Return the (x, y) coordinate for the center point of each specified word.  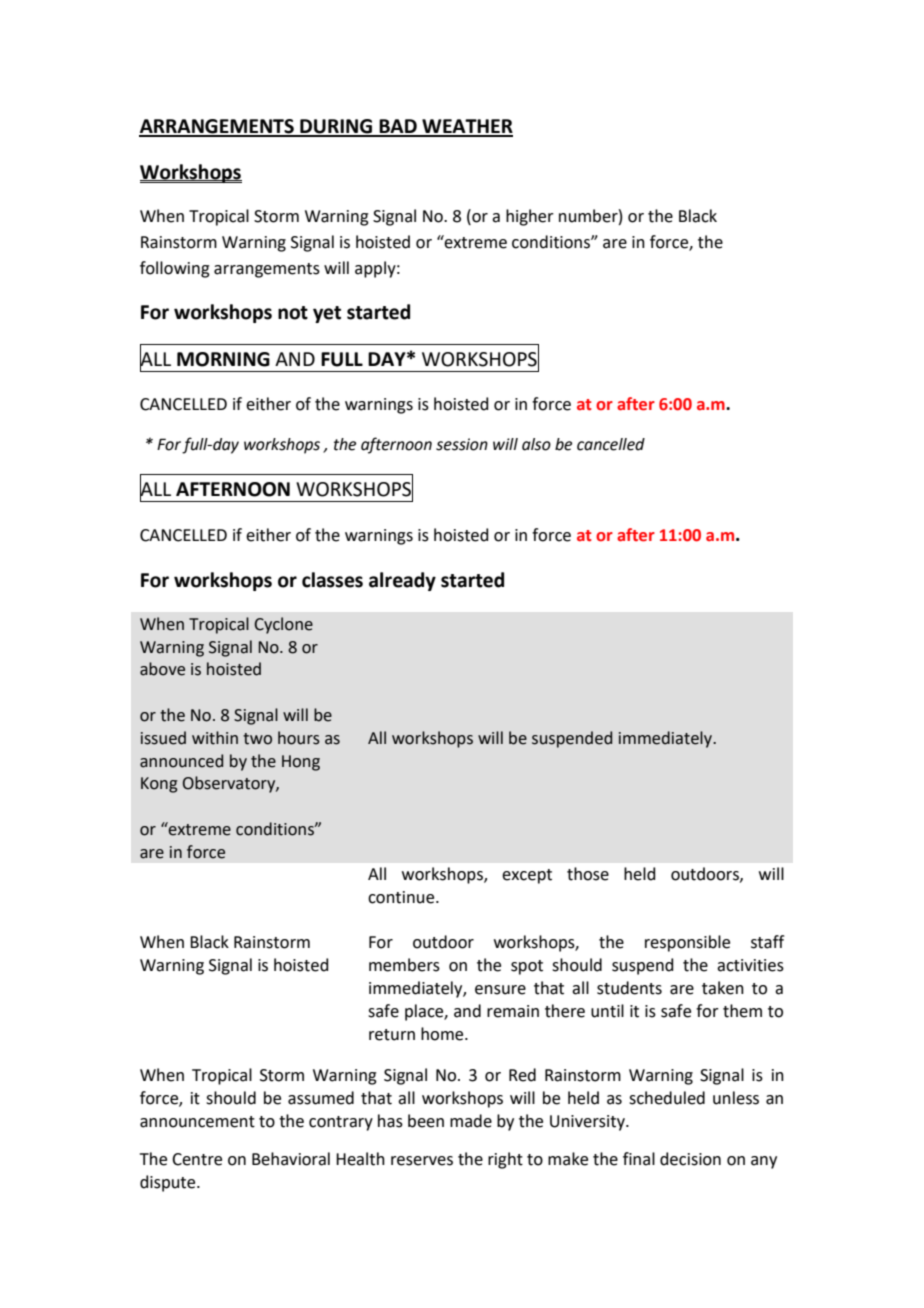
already (402, 581)
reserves (422, 1161)
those (588, 874)
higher (530, 217)
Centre (197, 1159)
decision (690, 1159)
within (215, 738)
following (175, 269)
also (536, 444)
